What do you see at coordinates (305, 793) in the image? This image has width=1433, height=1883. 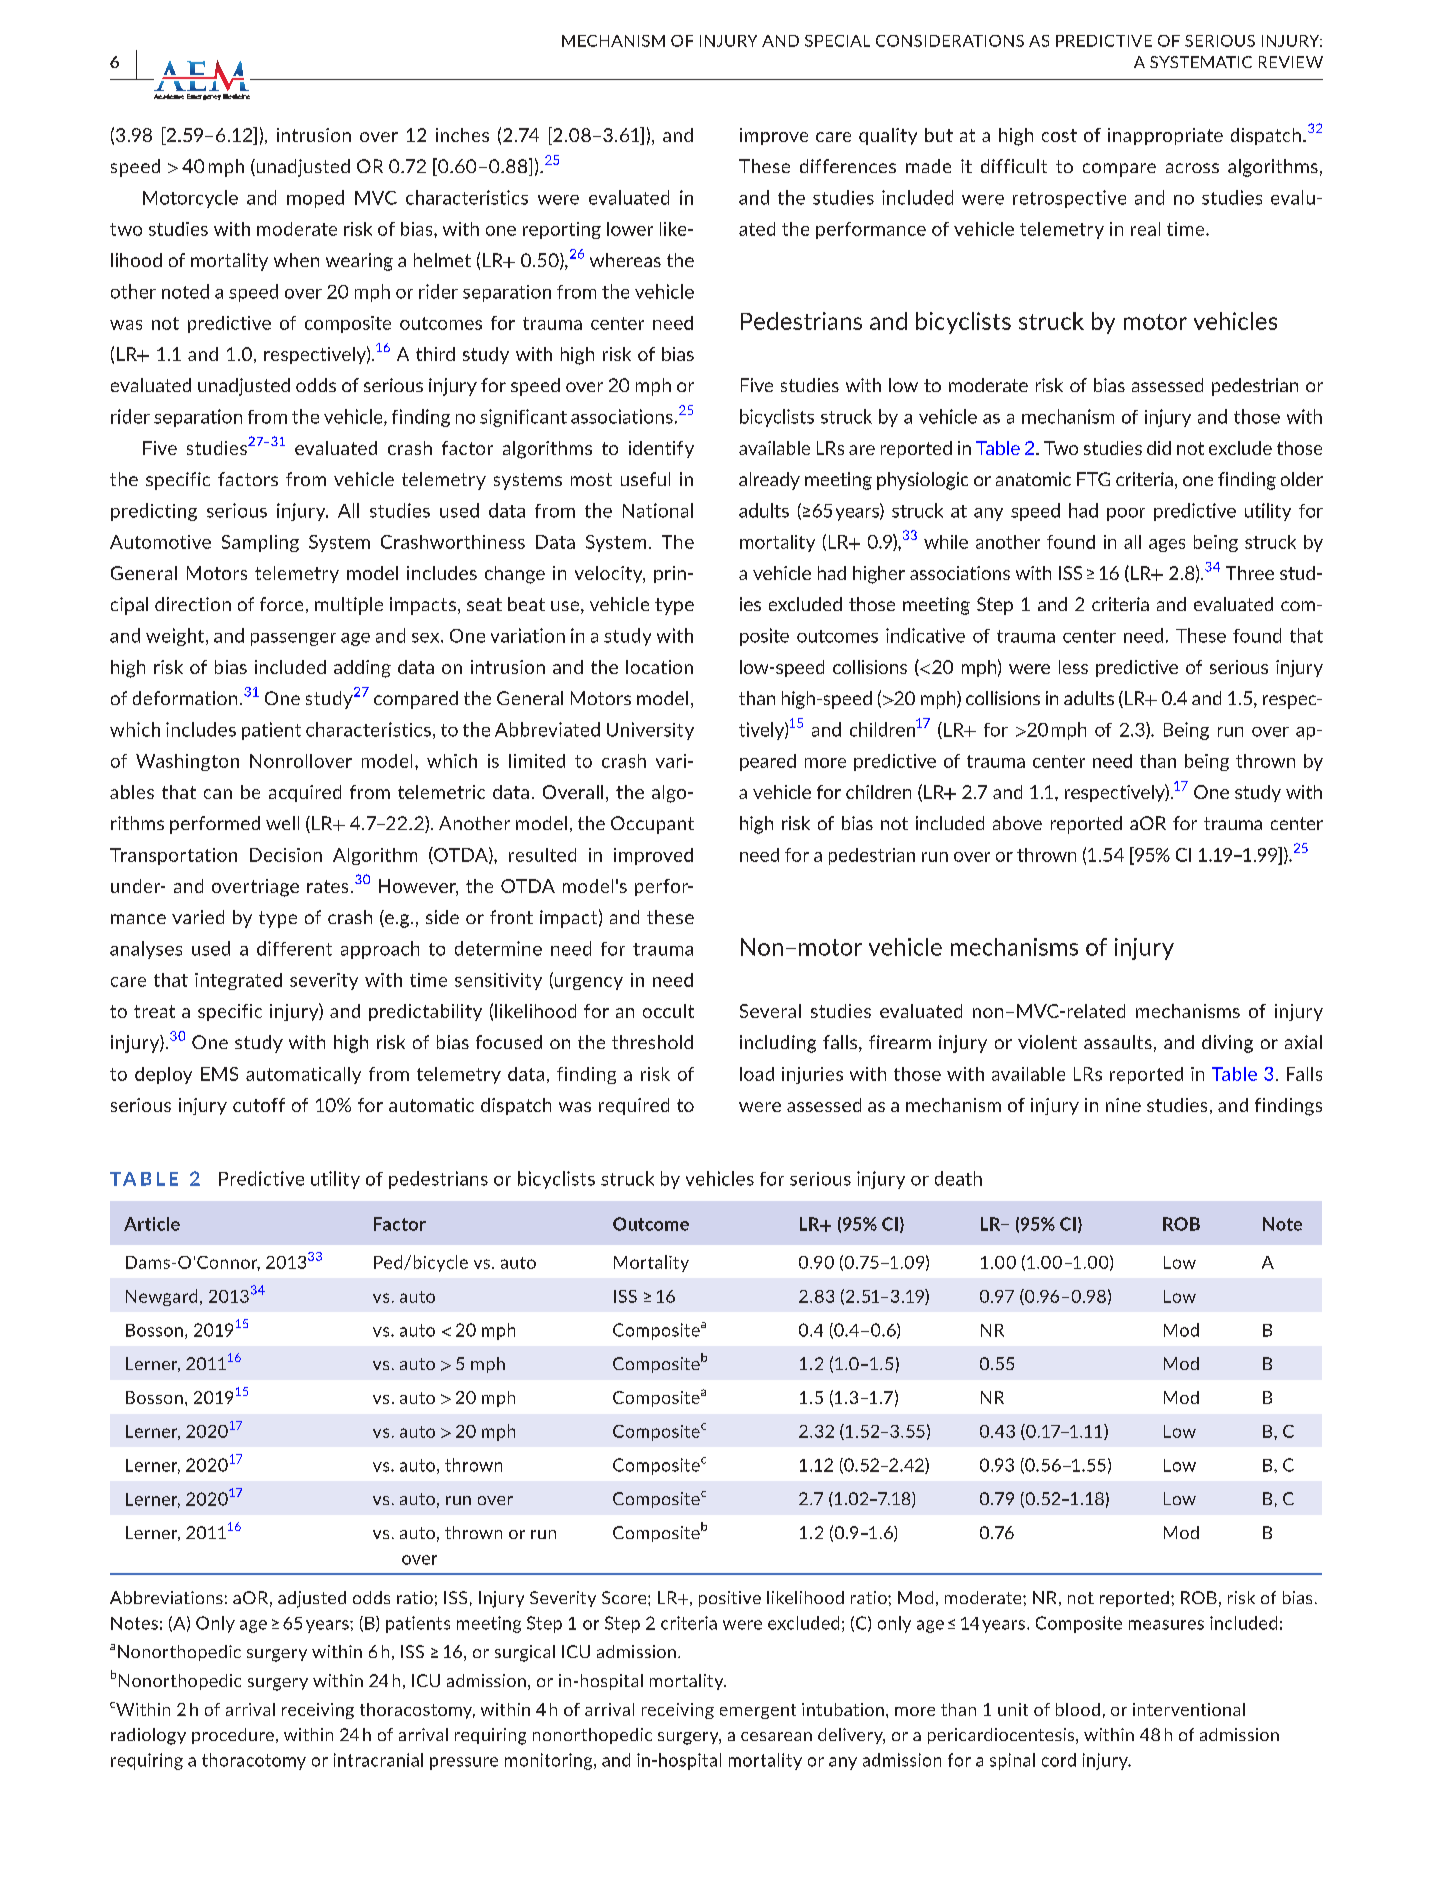 I see `acquired` at bounding box center [305, 793].
